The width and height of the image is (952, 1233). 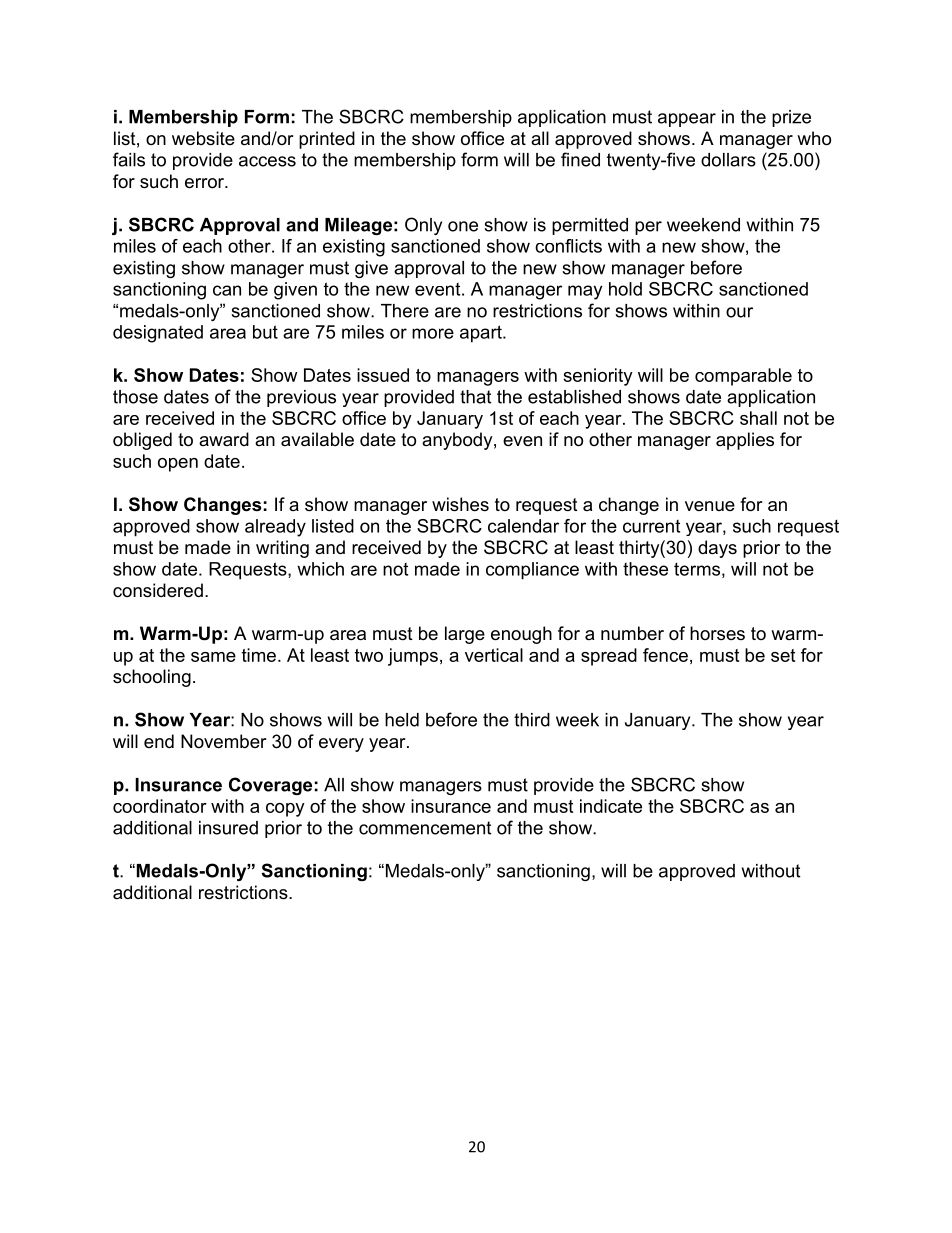 What do you see at coordinates (203, 138) in the image?
I see `website` at bounding box center [203, 138].
